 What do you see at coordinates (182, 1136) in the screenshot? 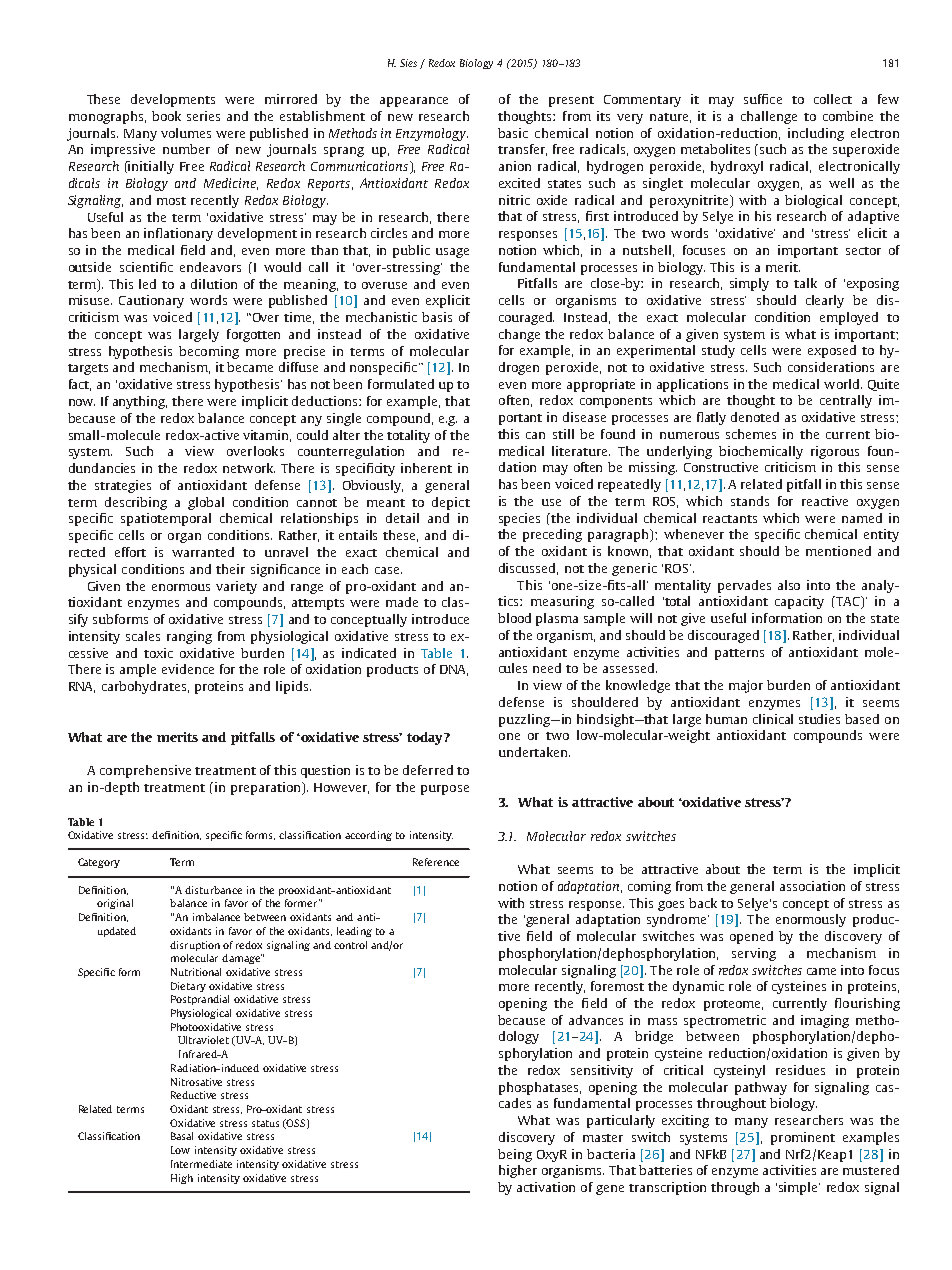
I see `Basal` at bounding box center [182, 1136].
